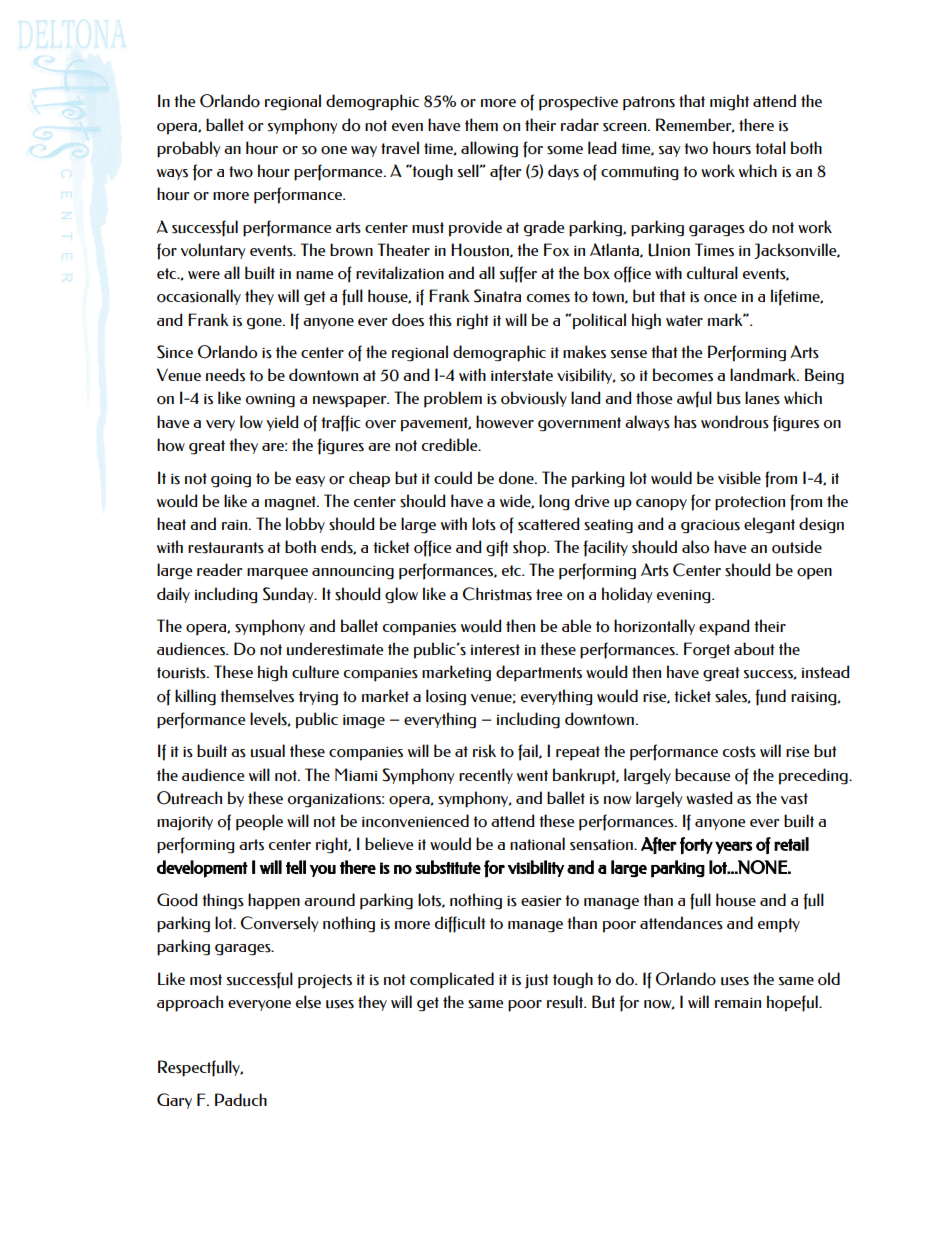  I want to click on needs, so click(225, 375).
